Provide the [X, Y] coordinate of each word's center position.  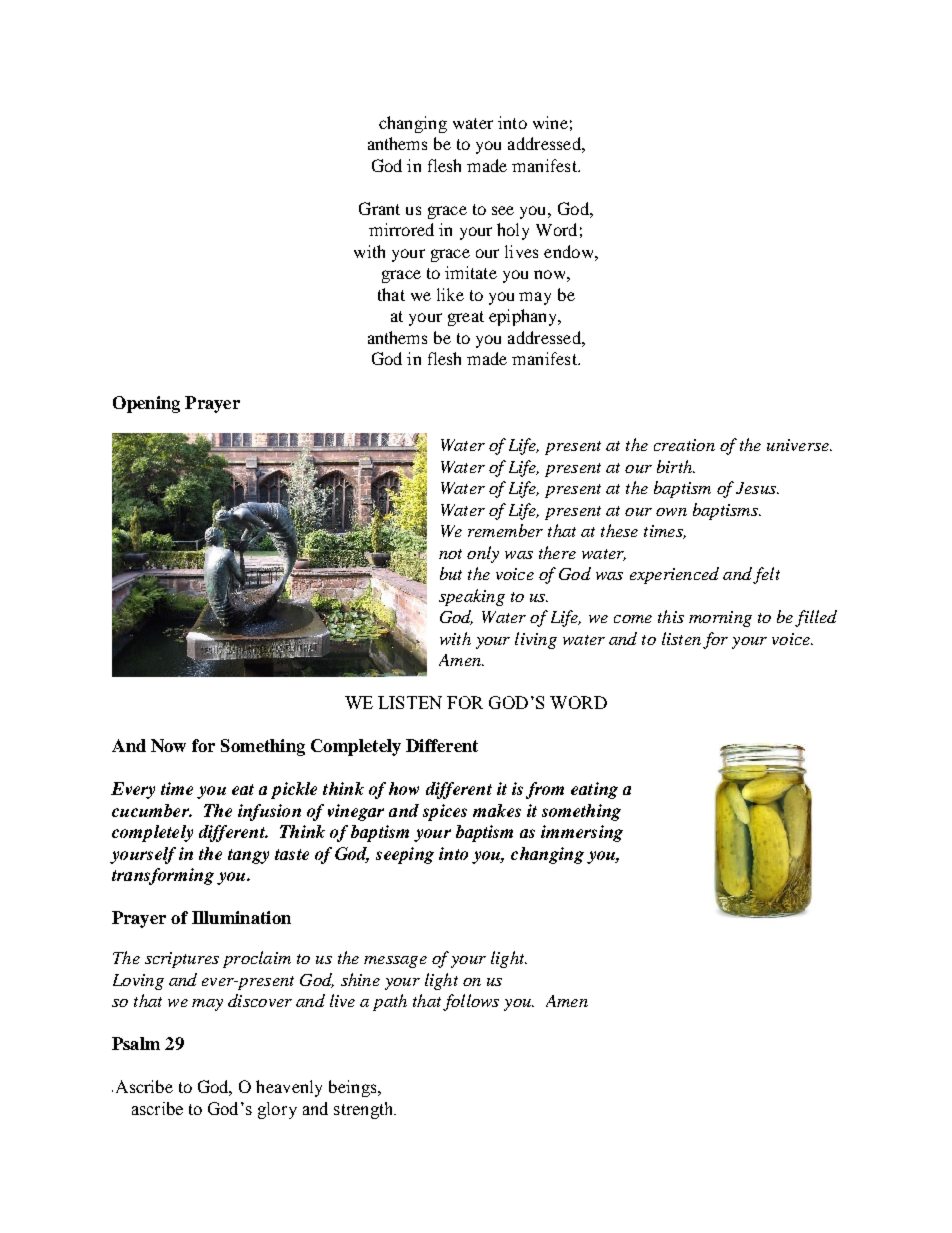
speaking [472, 597]
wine [550, 122]
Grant [379, 208]
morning [720, 619]
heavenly [289, 1088]
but [451, 573]
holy [513, 231]
